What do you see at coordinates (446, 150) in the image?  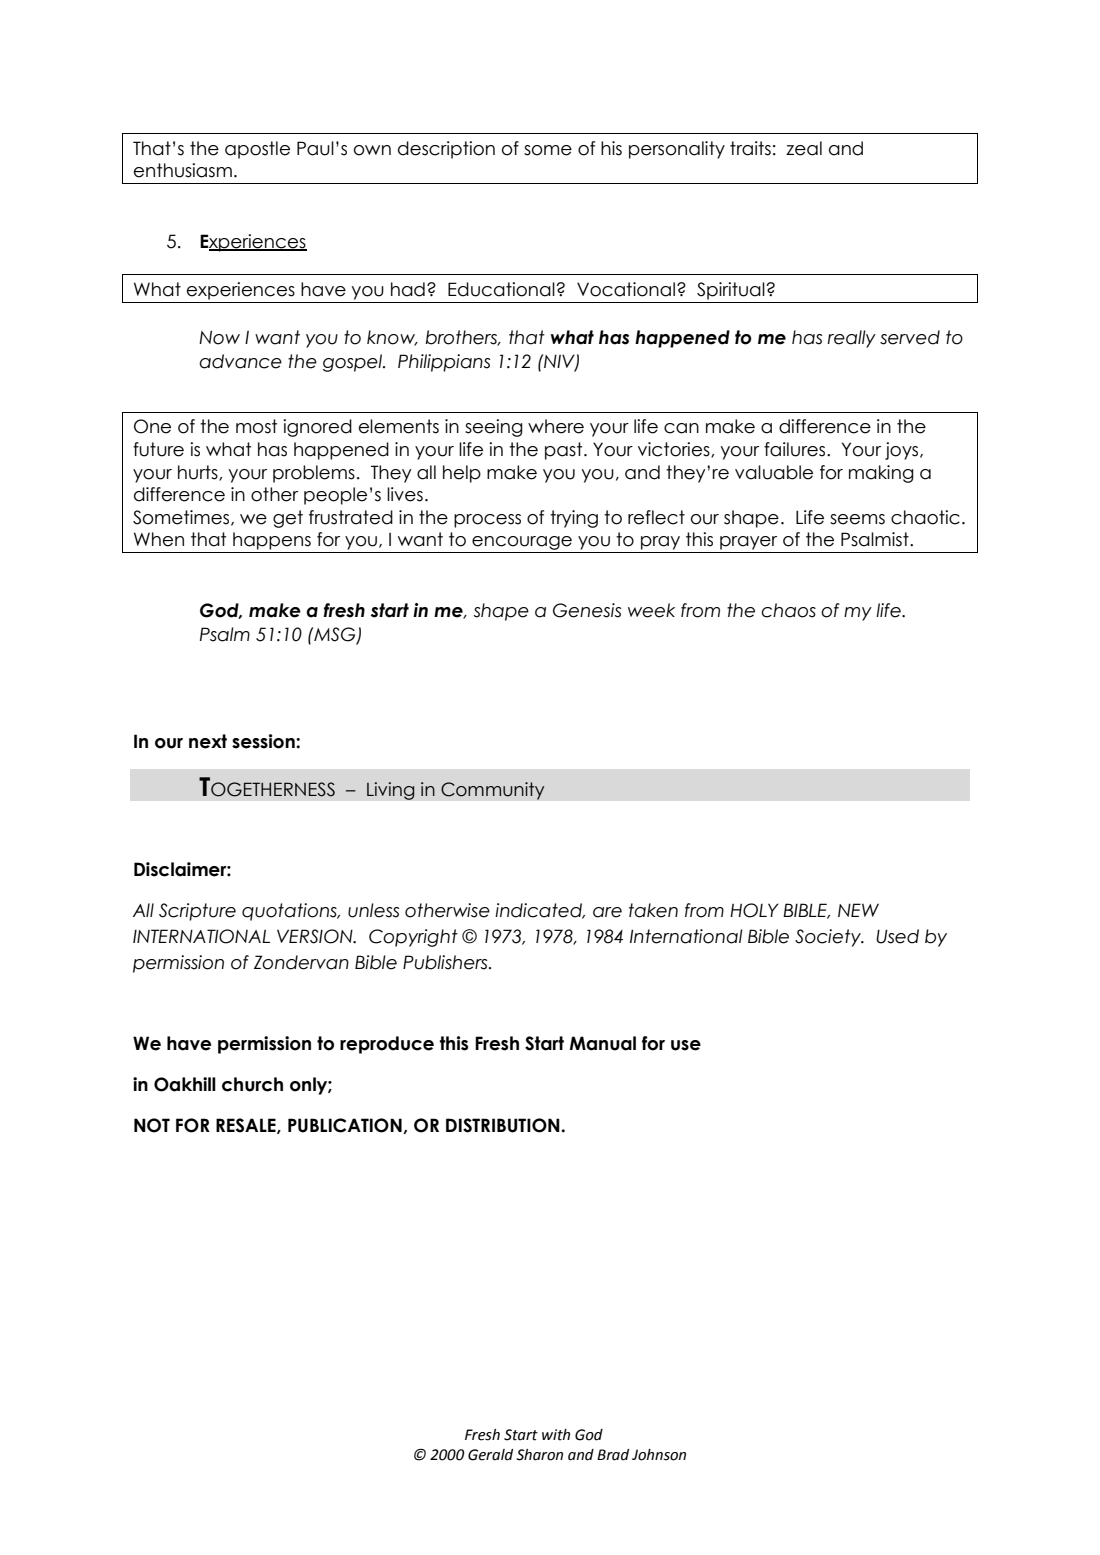 I see `description` at bounding box center [446, 150].
